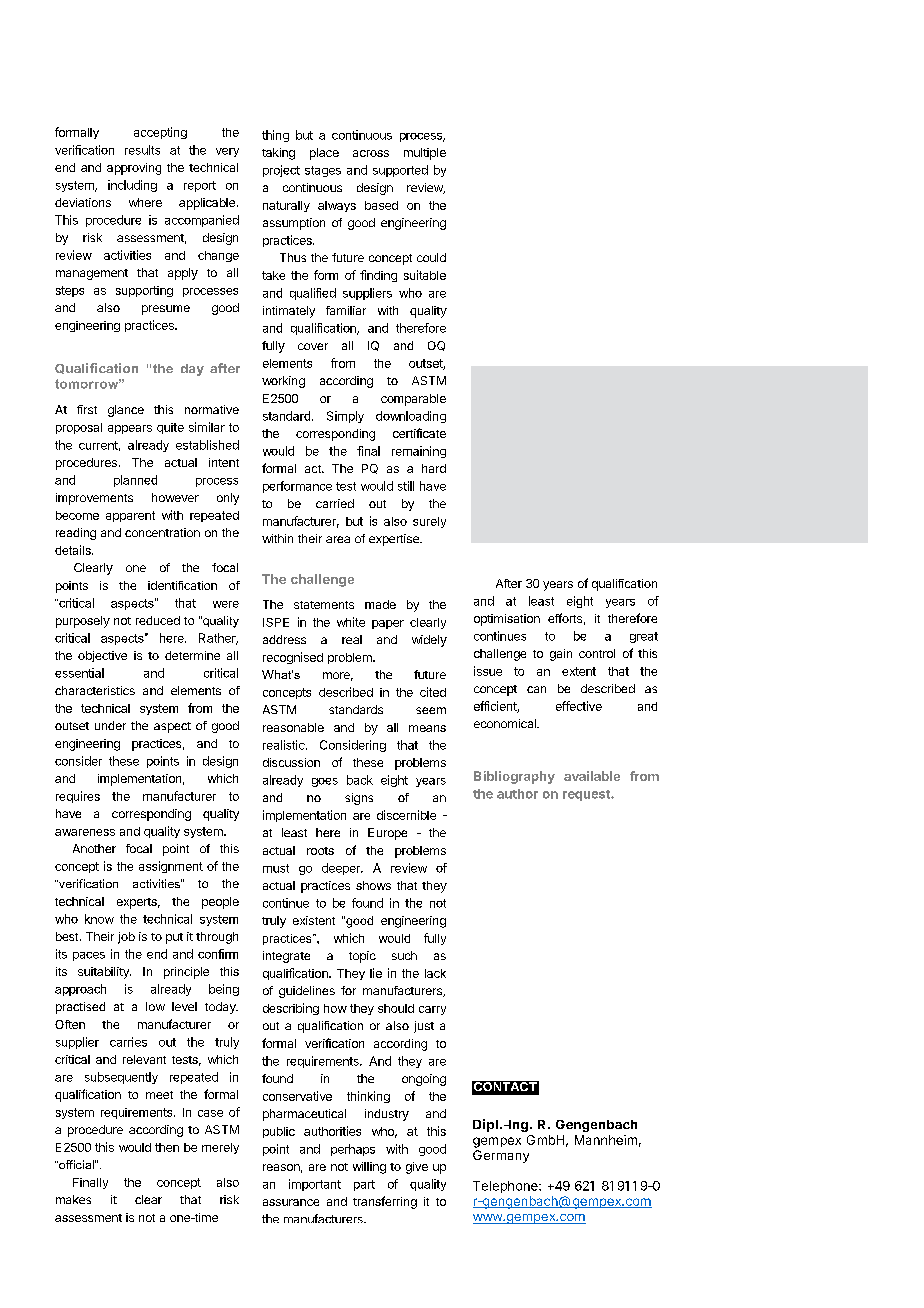  What do you see at coordinates (134, 169) in the document?
I see `approving` at bounding box center [134, 169].
